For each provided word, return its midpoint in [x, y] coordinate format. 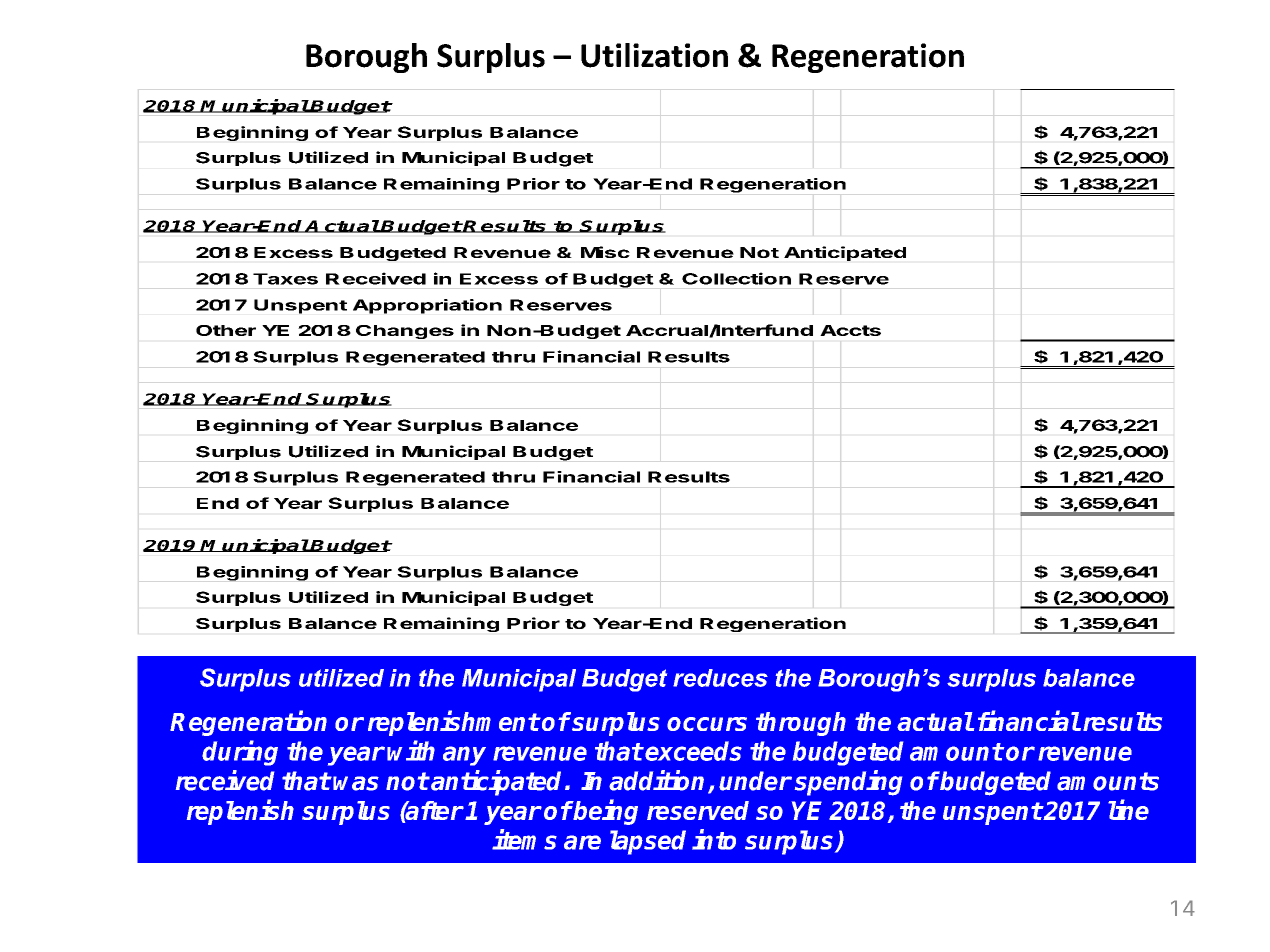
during [240, 753]
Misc [605, 252]
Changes [405, 332]
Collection [736, 278]
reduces [720, 678]
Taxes [285, 279]
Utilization [654, 55]
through [801, 724]
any [464, 756]
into [714, 839]
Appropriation [427, 306]
